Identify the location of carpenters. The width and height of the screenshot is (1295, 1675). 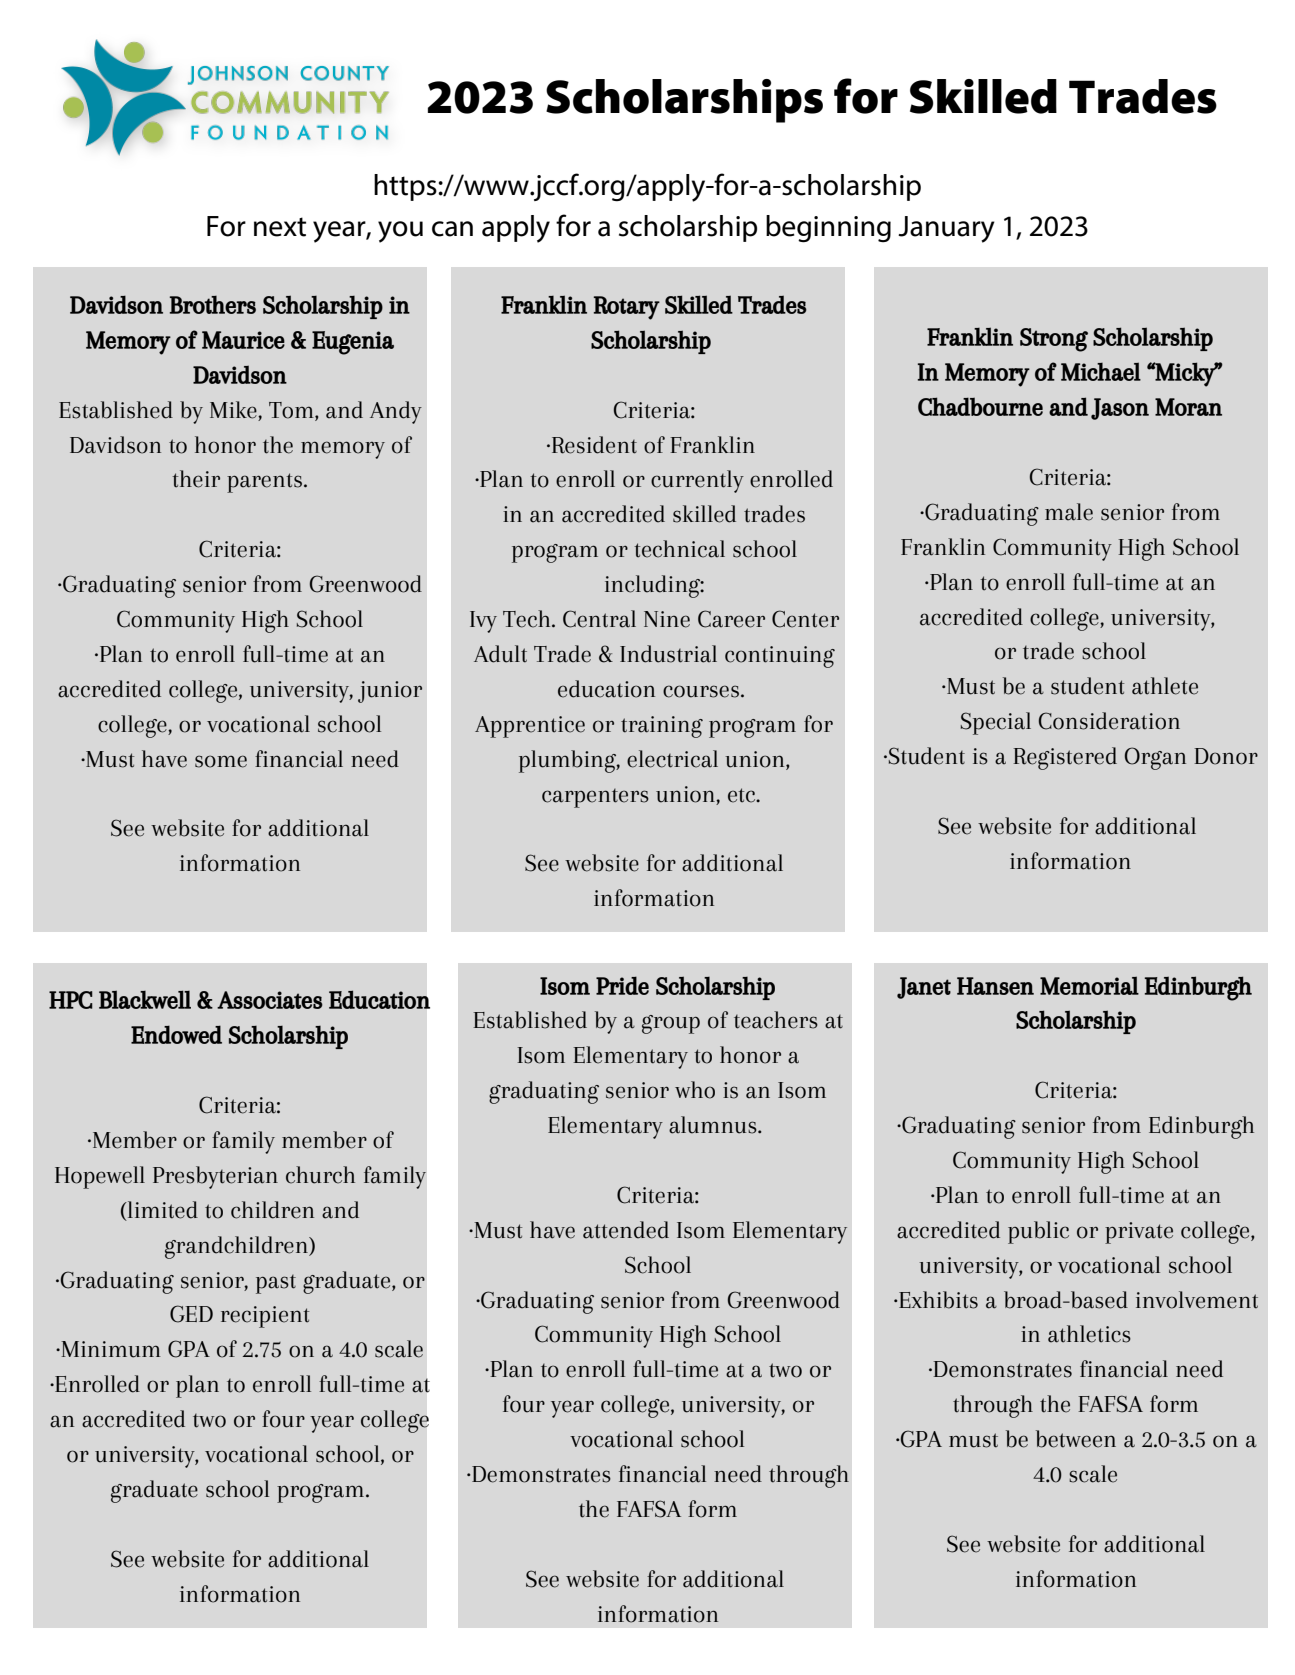
(595, 798).
